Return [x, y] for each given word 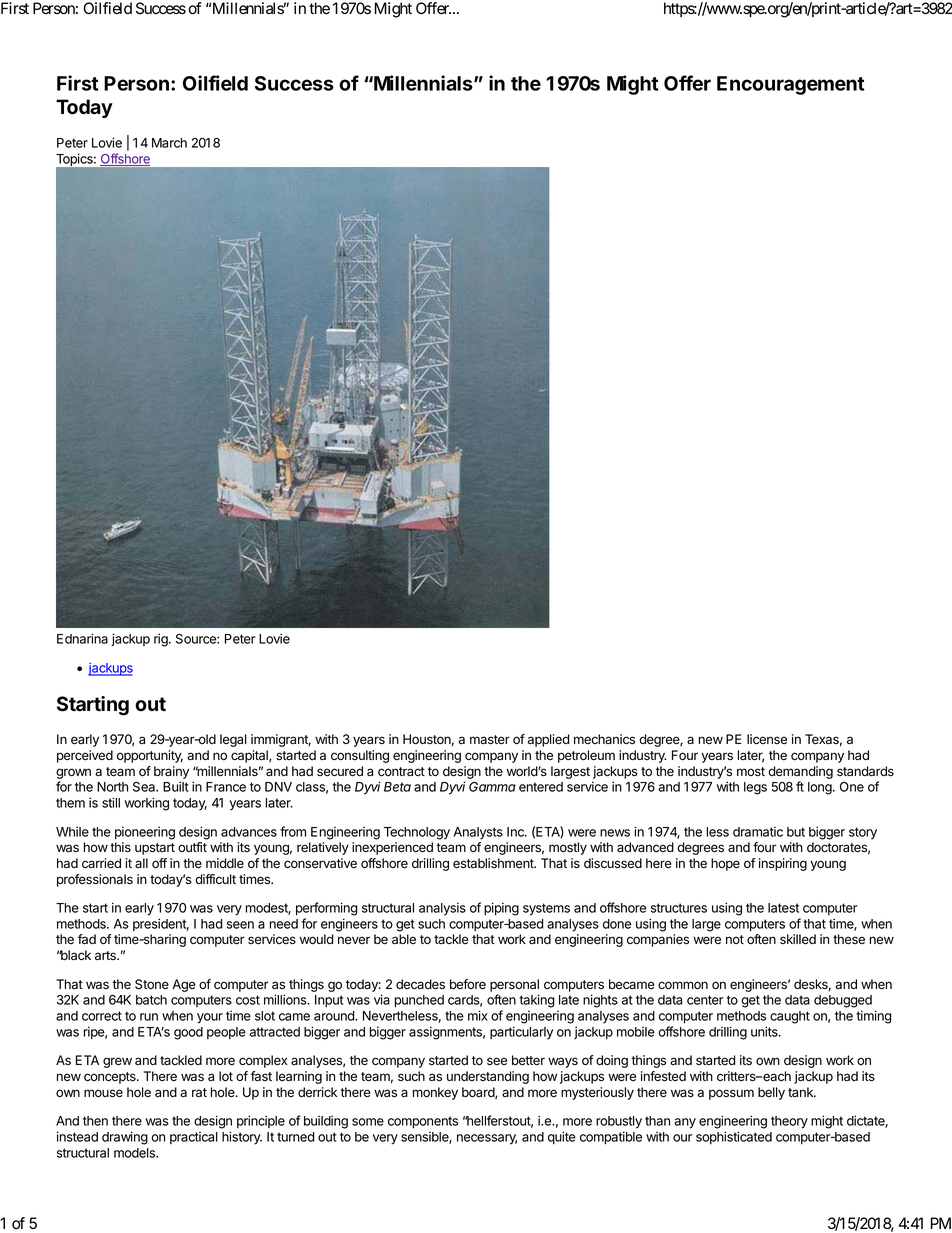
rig [162, 640]
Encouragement [791, 85]
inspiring [783, 864]
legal [233, 740]
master [490, 740]
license [767, 739]
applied [549, 740]
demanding [800, 772]
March [169, 143]
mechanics [604, 739]
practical [194, 1138]
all [141, 863]
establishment [494, 863]
